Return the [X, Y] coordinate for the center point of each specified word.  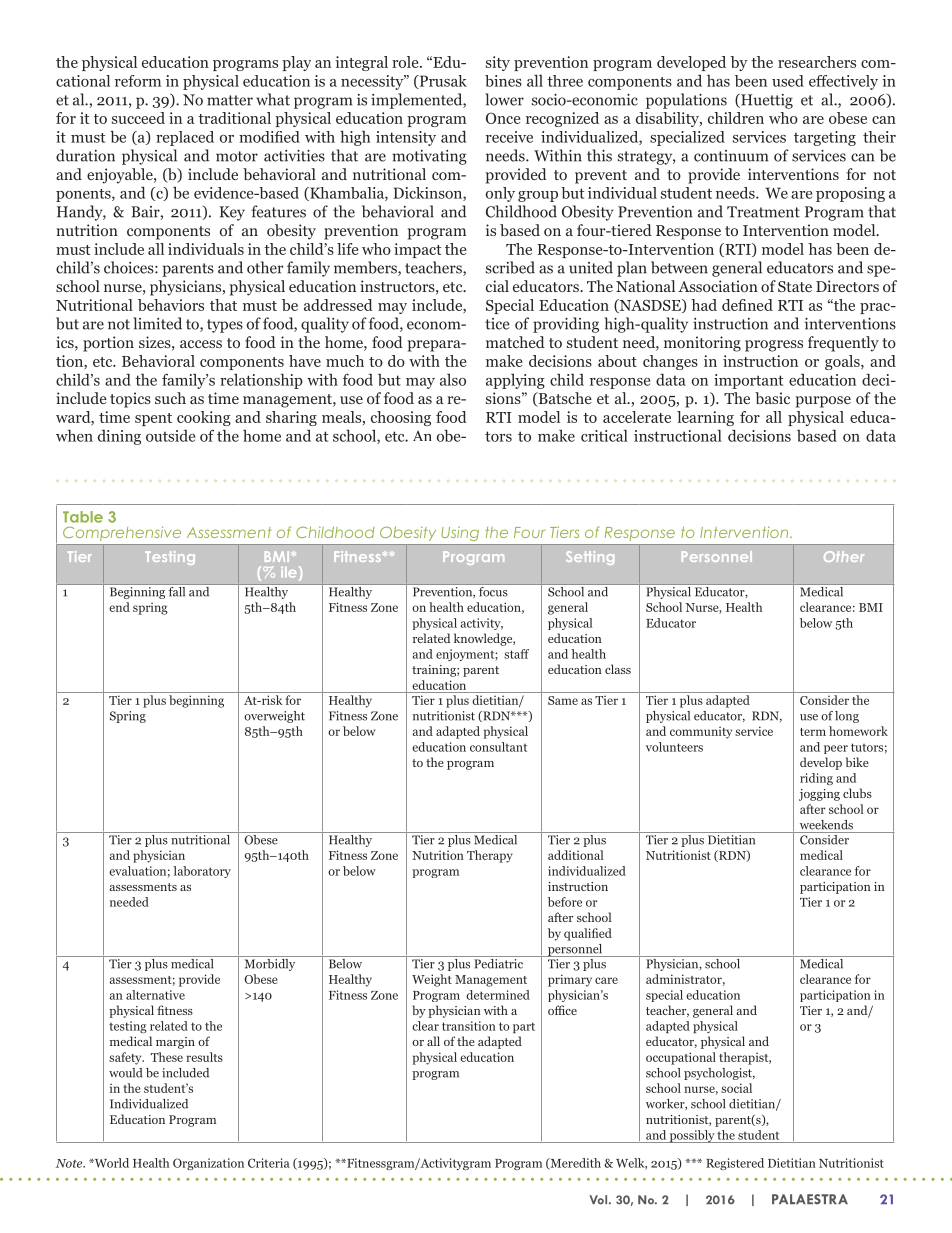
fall [177, 590]
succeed [138, 118]
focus [493, 590]
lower [504, 99]
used [788, 81]
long [847, 717]
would [126, 1073]
